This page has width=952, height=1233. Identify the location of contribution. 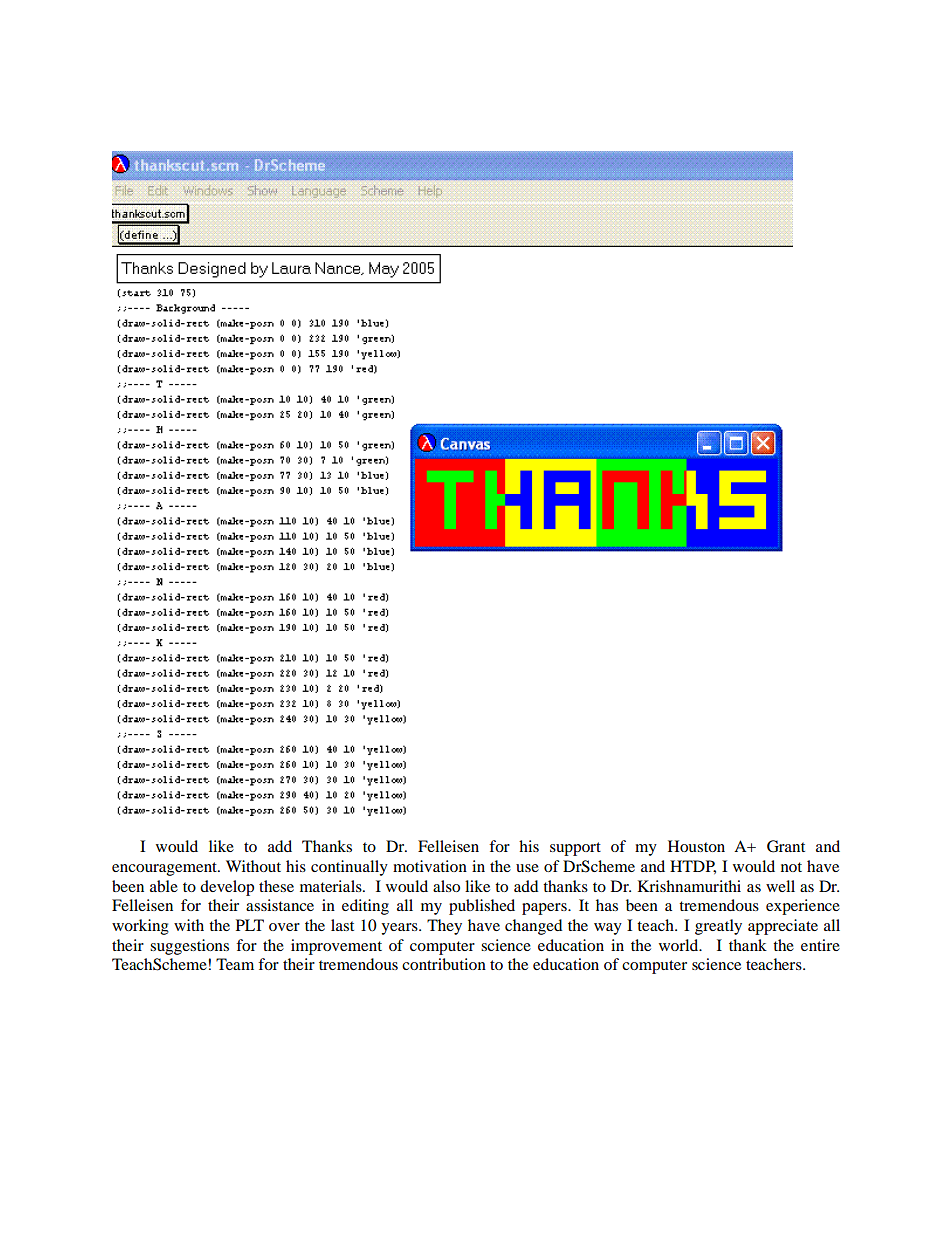
(444, 964).
